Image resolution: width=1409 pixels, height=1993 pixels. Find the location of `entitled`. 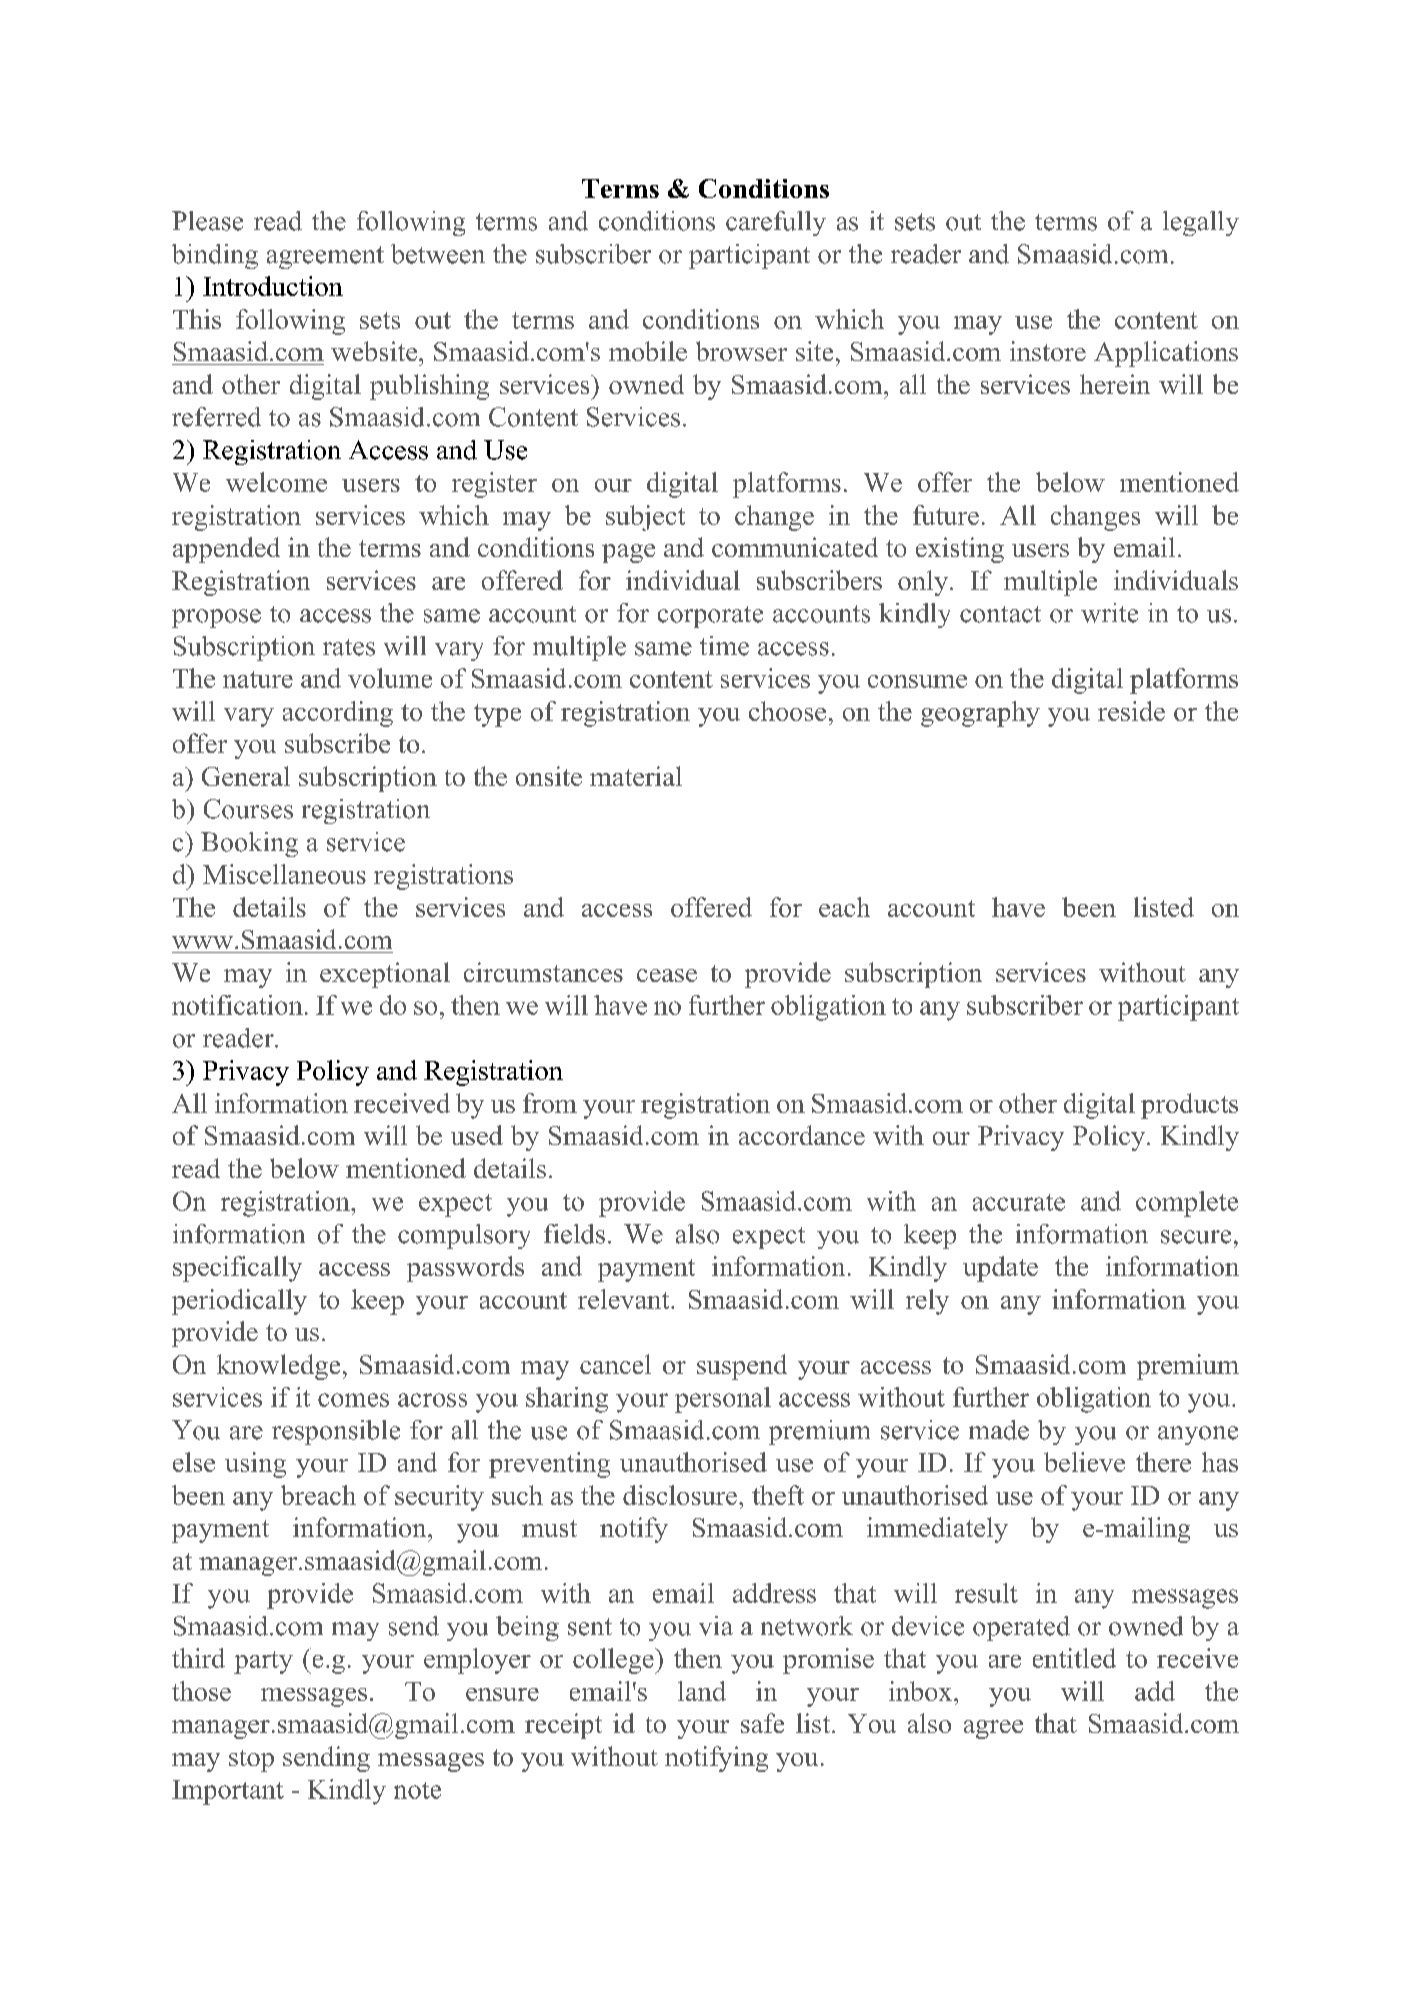

entitled is located at coordinates (1074, 1658).
